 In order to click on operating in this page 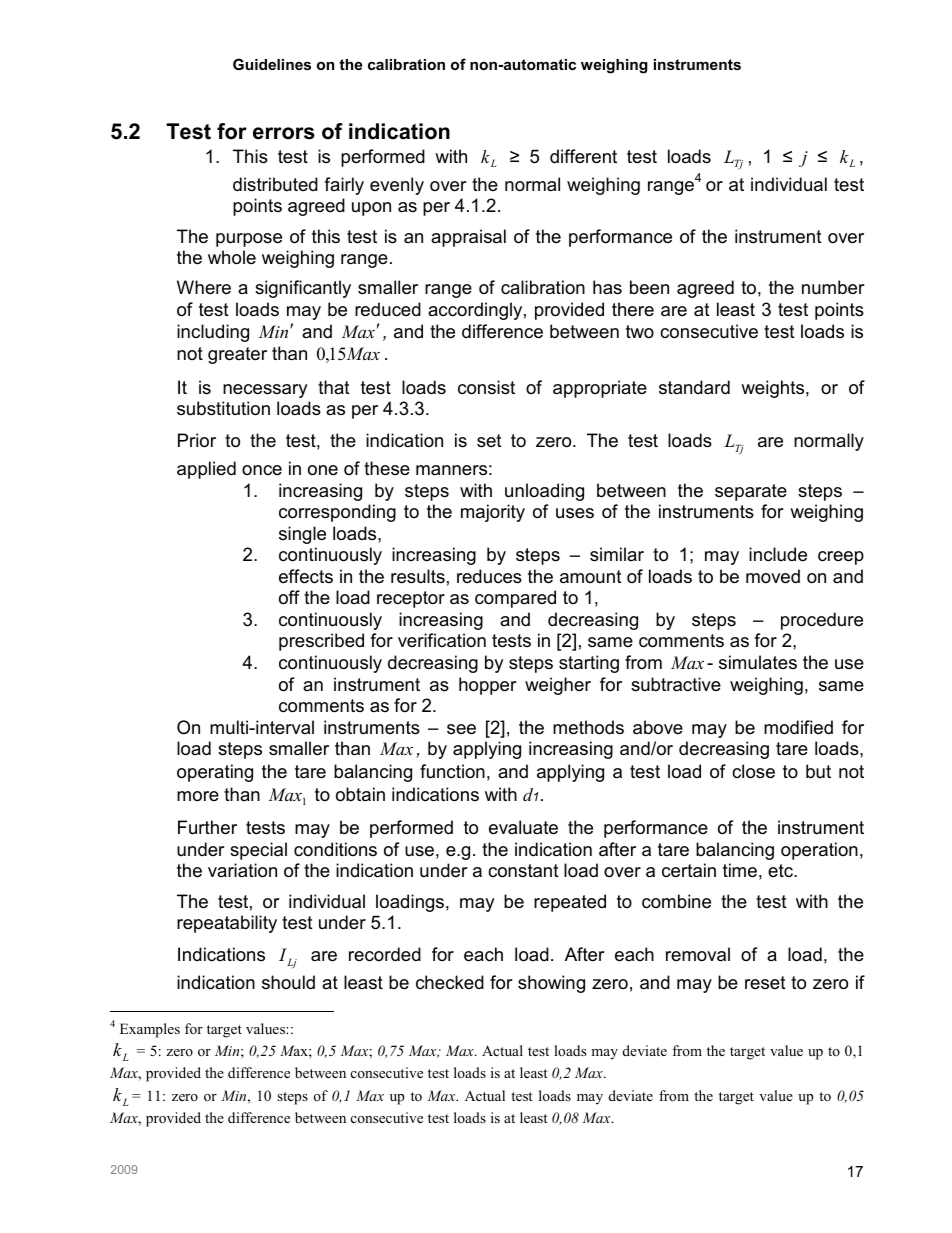, I will do `click(215, 773)`.
